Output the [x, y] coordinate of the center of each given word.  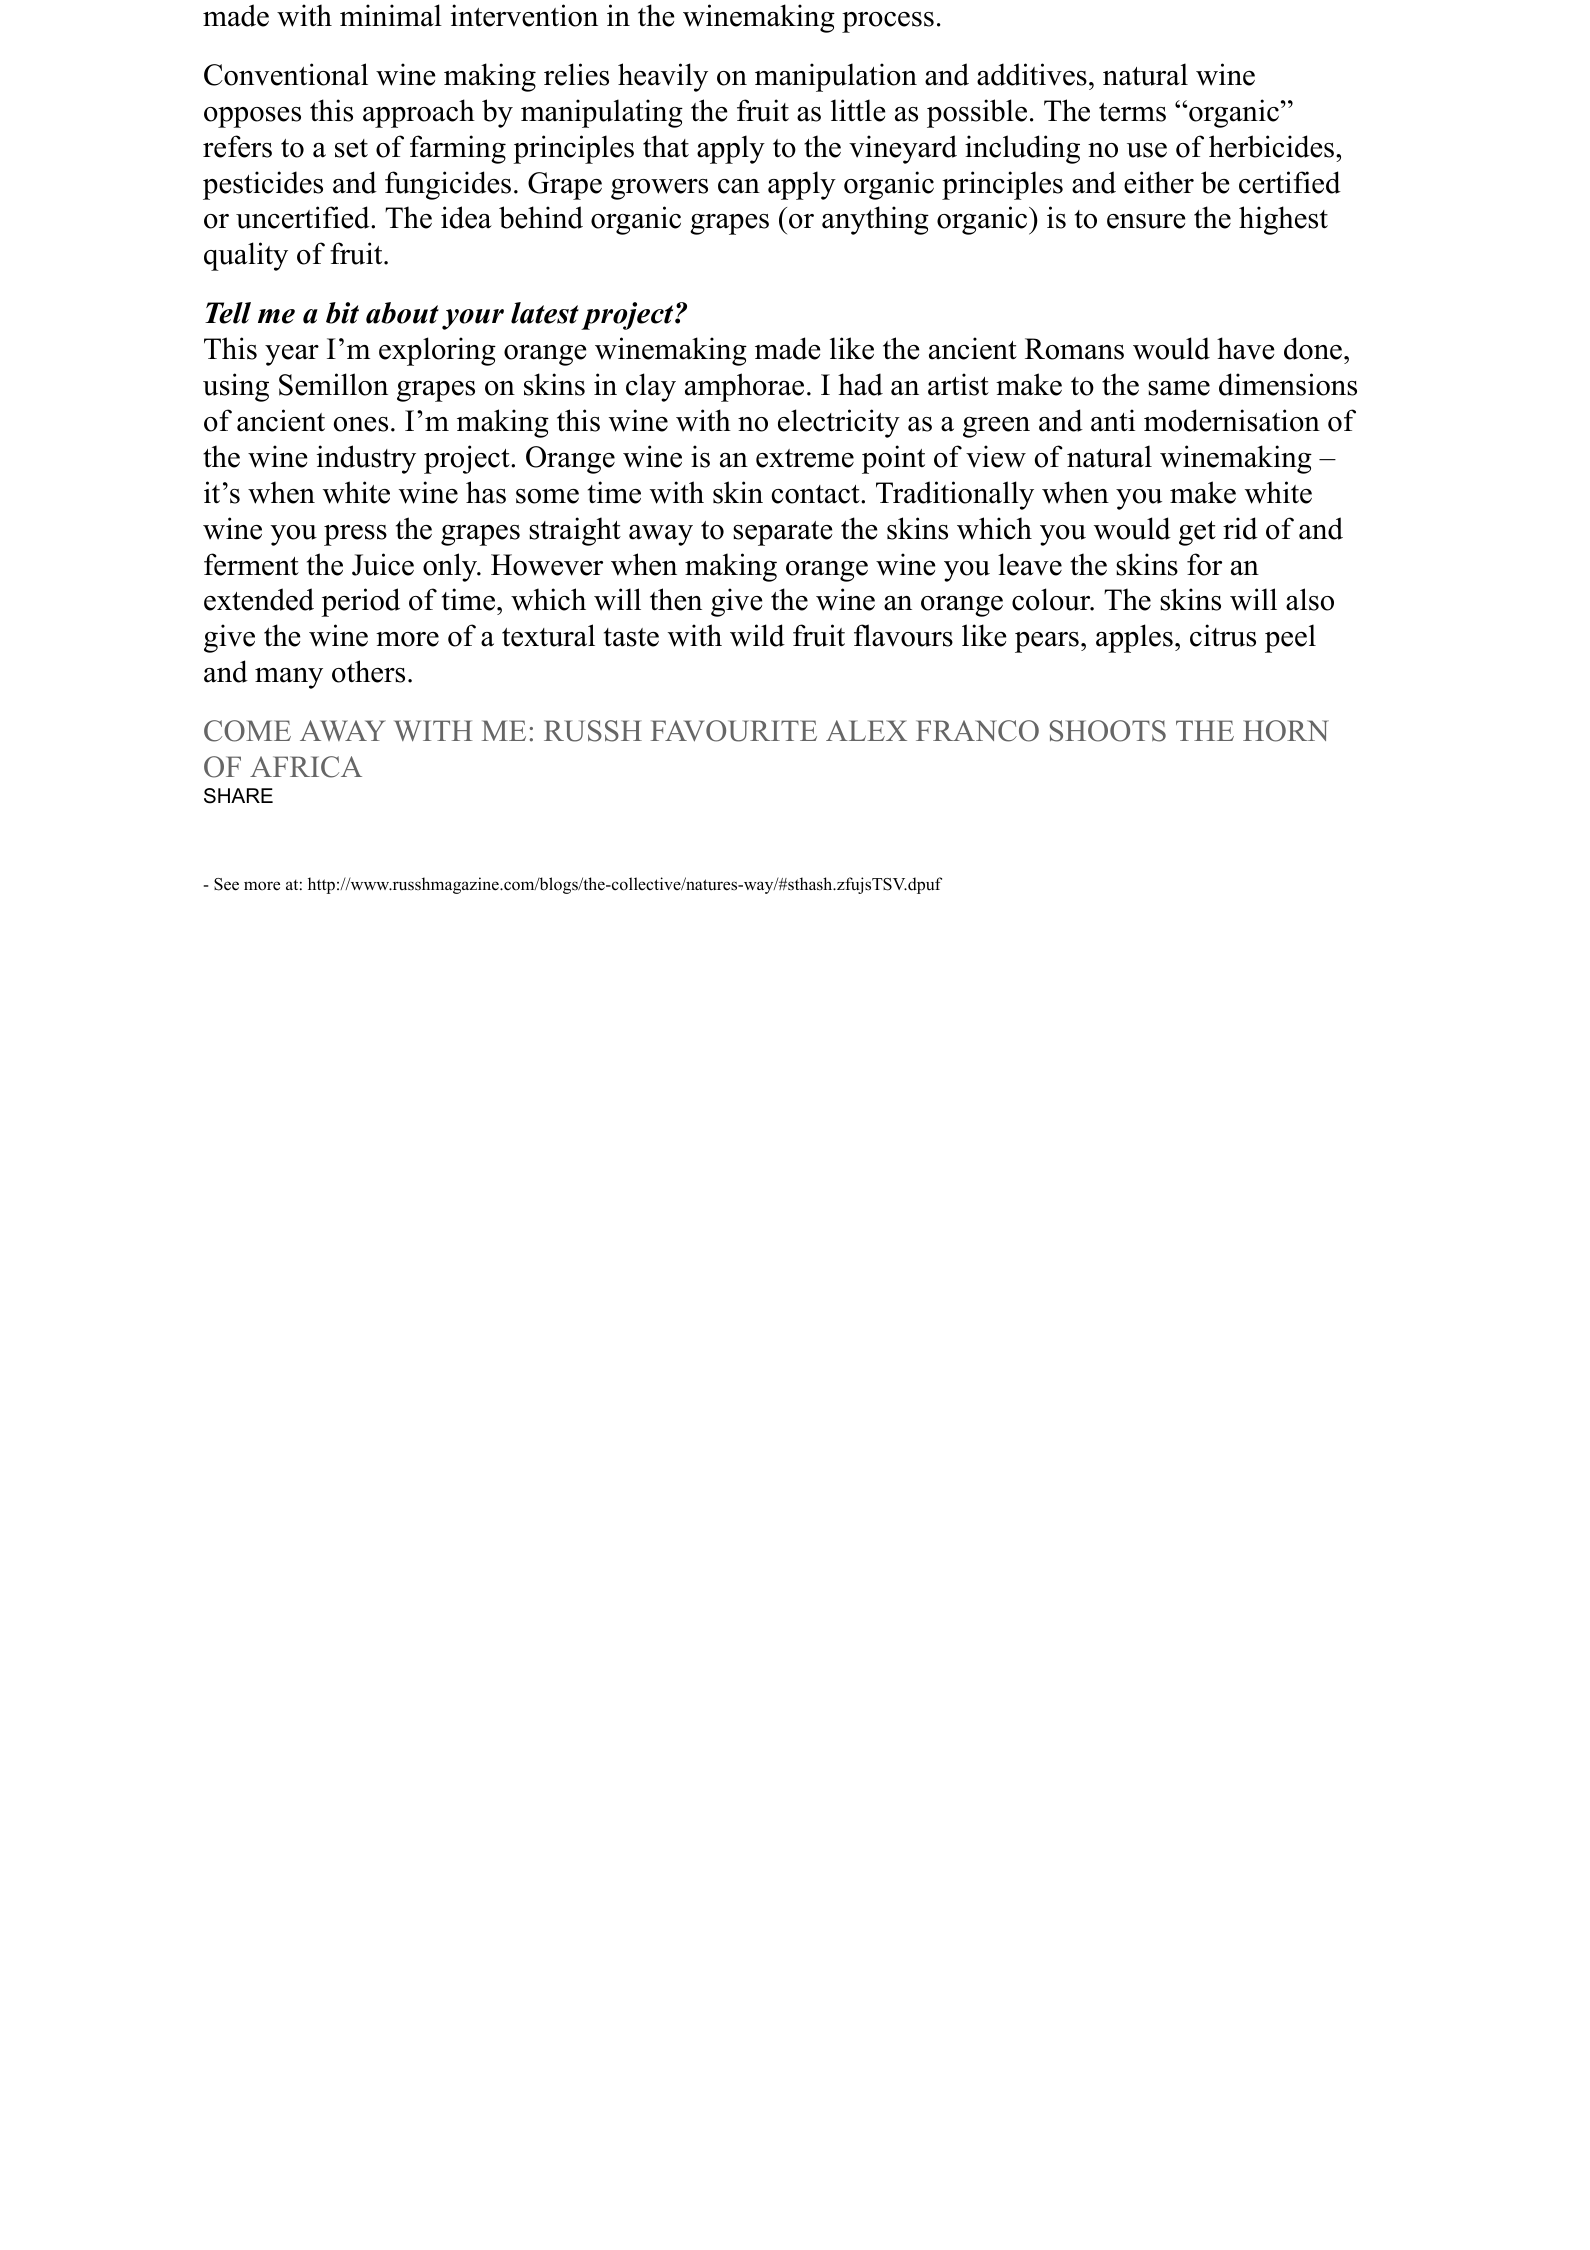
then [676, 599]
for [1204, 564]
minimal [391, 15]
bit [342, 313]
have [1245, 348]
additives [1032, 74]
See [226, 884]
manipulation [836, 77]
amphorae [744, 387]
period [360, 602]
